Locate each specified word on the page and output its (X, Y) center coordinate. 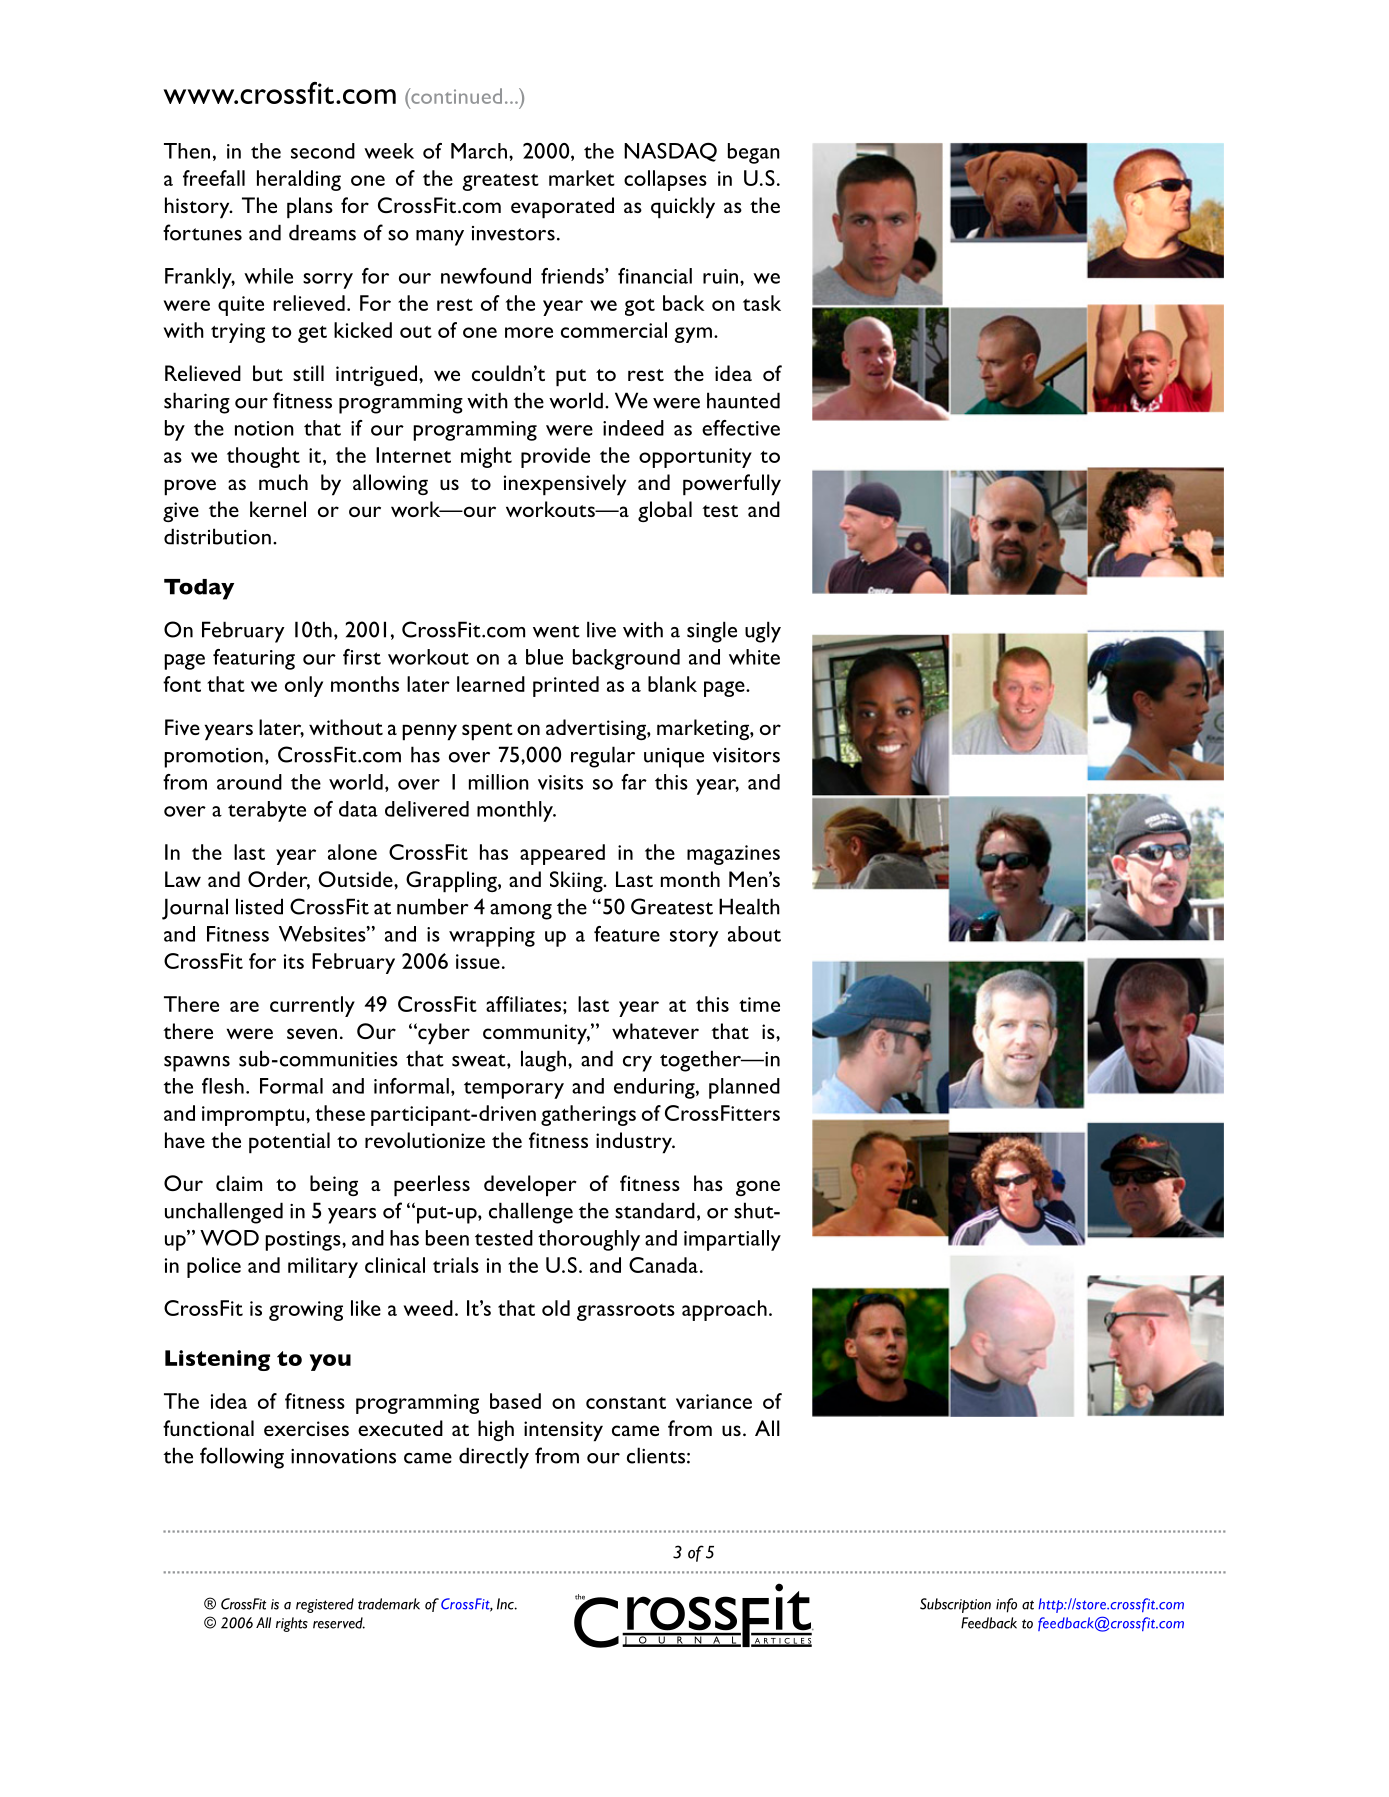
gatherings (588, 1115)
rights (292, 1624)
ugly (763, 632)
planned (744, 1088)
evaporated (562, 208)
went (556, 631)
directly (494, 1458)
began (754, 153)
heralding (299, 180)
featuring (254, 659)
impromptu (253, 1116)
